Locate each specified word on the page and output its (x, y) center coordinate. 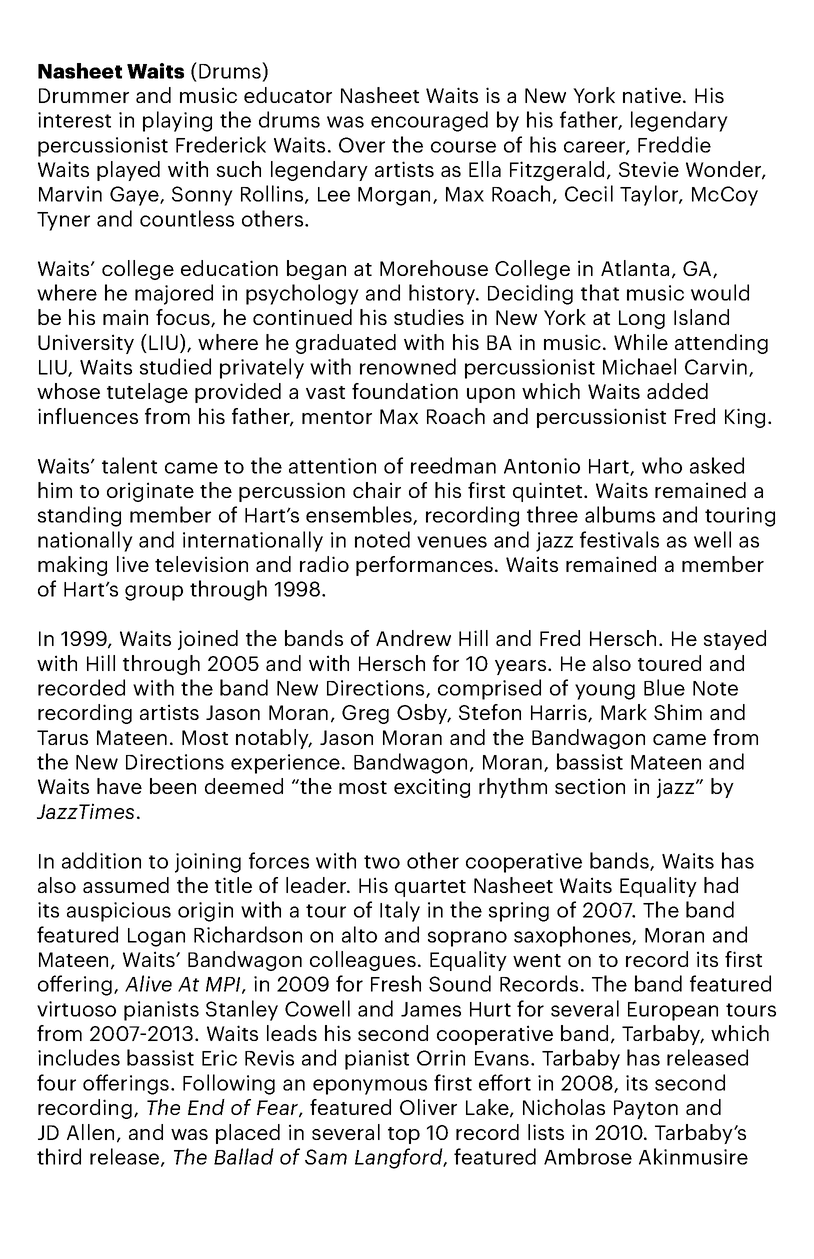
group (154, 593)
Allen (90, 1132)
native (652, 95)
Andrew (413, 638)
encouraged (429, 121)
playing (177, 121)
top (404, 1135)
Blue (664, 687)
